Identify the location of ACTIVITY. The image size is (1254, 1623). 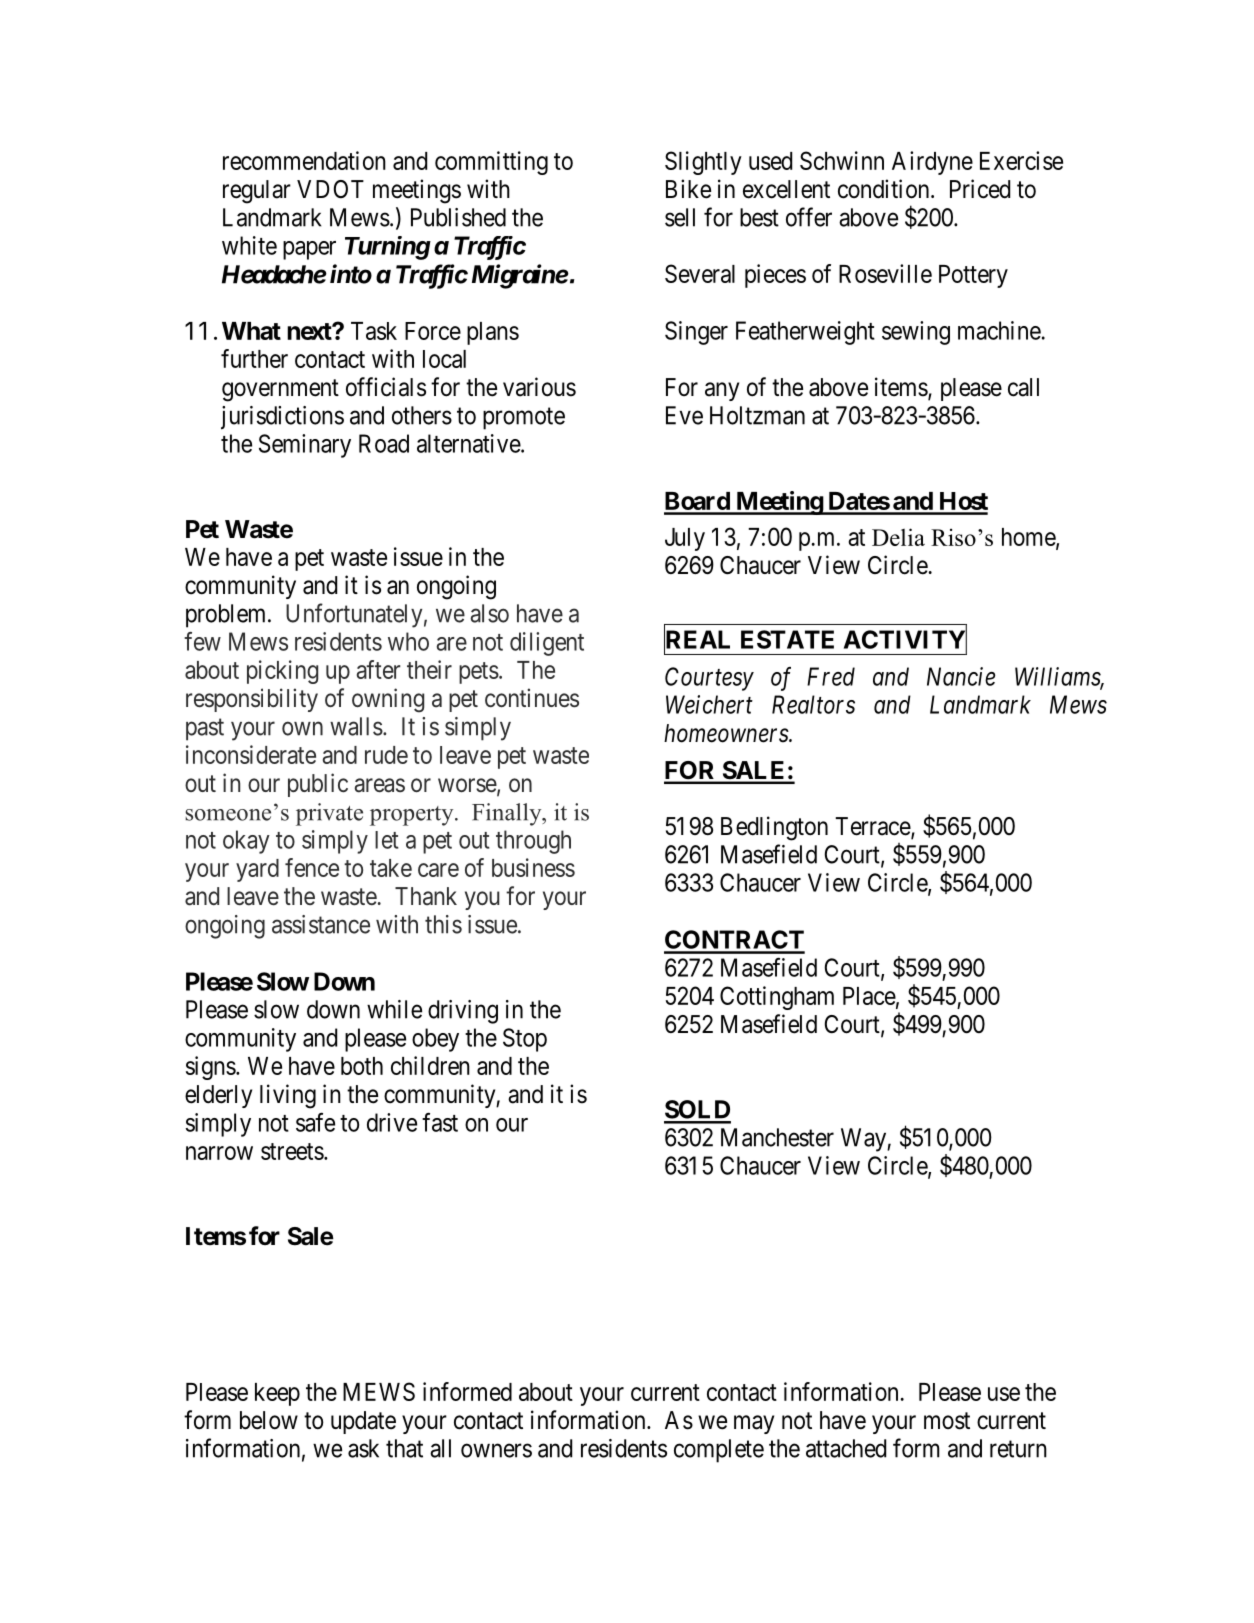
(905, 640).
